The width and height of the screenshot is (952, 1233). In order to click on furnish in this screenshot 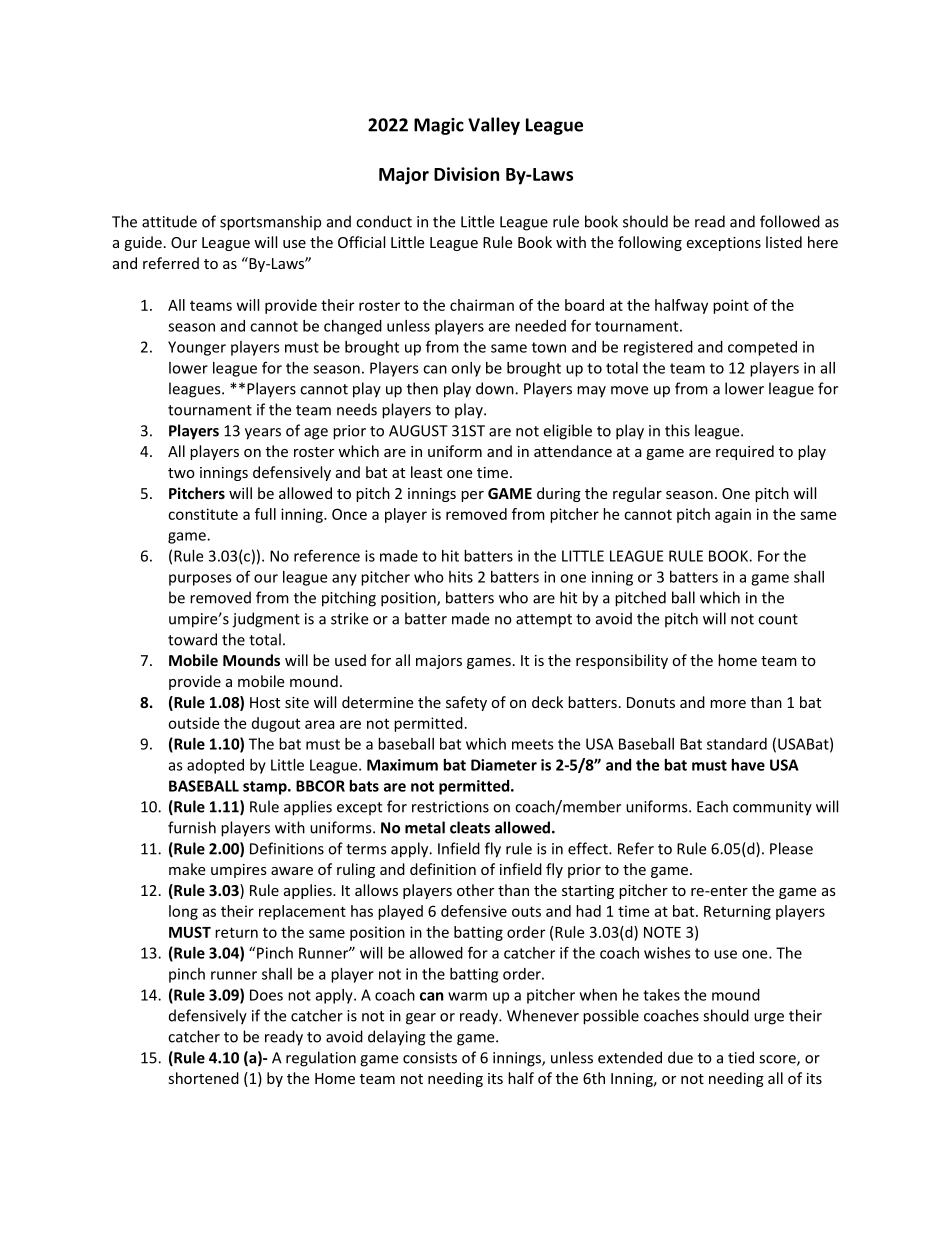, I will do `click(192, 827)`.
